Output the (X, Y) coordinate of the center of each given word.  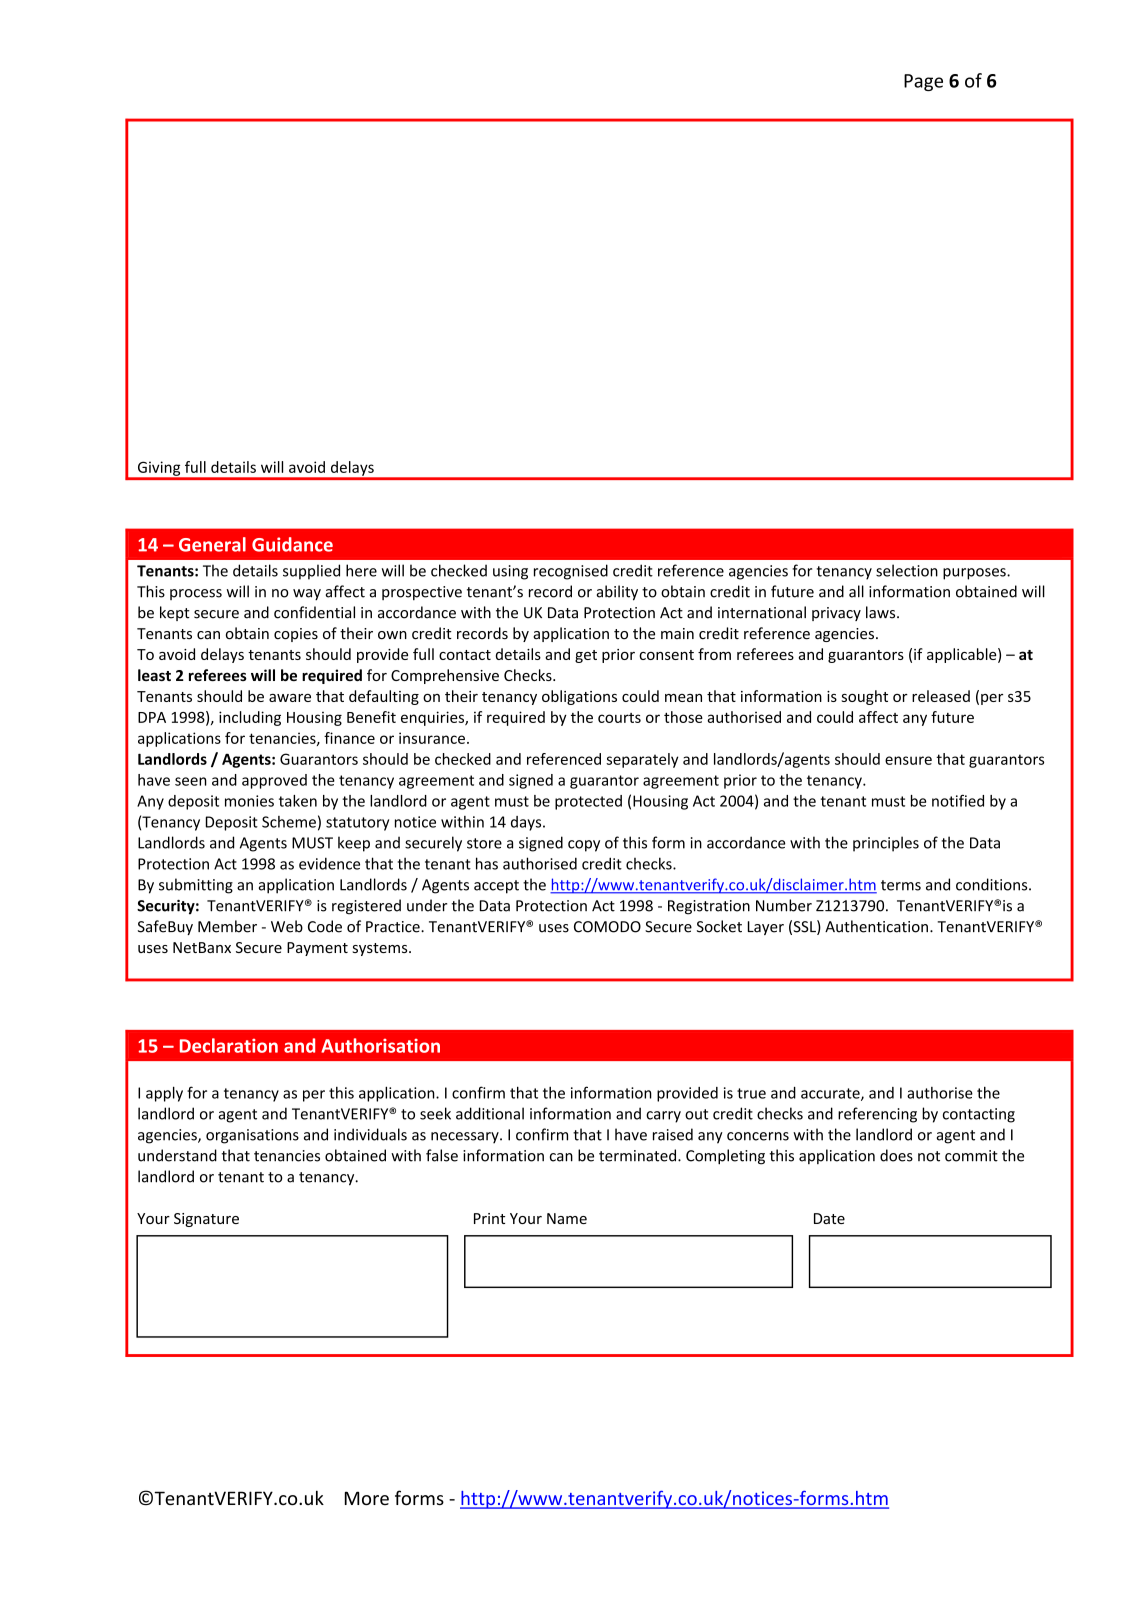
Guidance (292, 544)
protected (588, 802)
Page (923, 82)
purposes (975, 574)
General (212, 544)
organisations (252, 1136)
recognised (571, 572)
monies (249, 801)
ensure (908, 760)
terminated (639, 1155)
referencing (877, 1115)
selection (907, 570)
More (367, 1498)
